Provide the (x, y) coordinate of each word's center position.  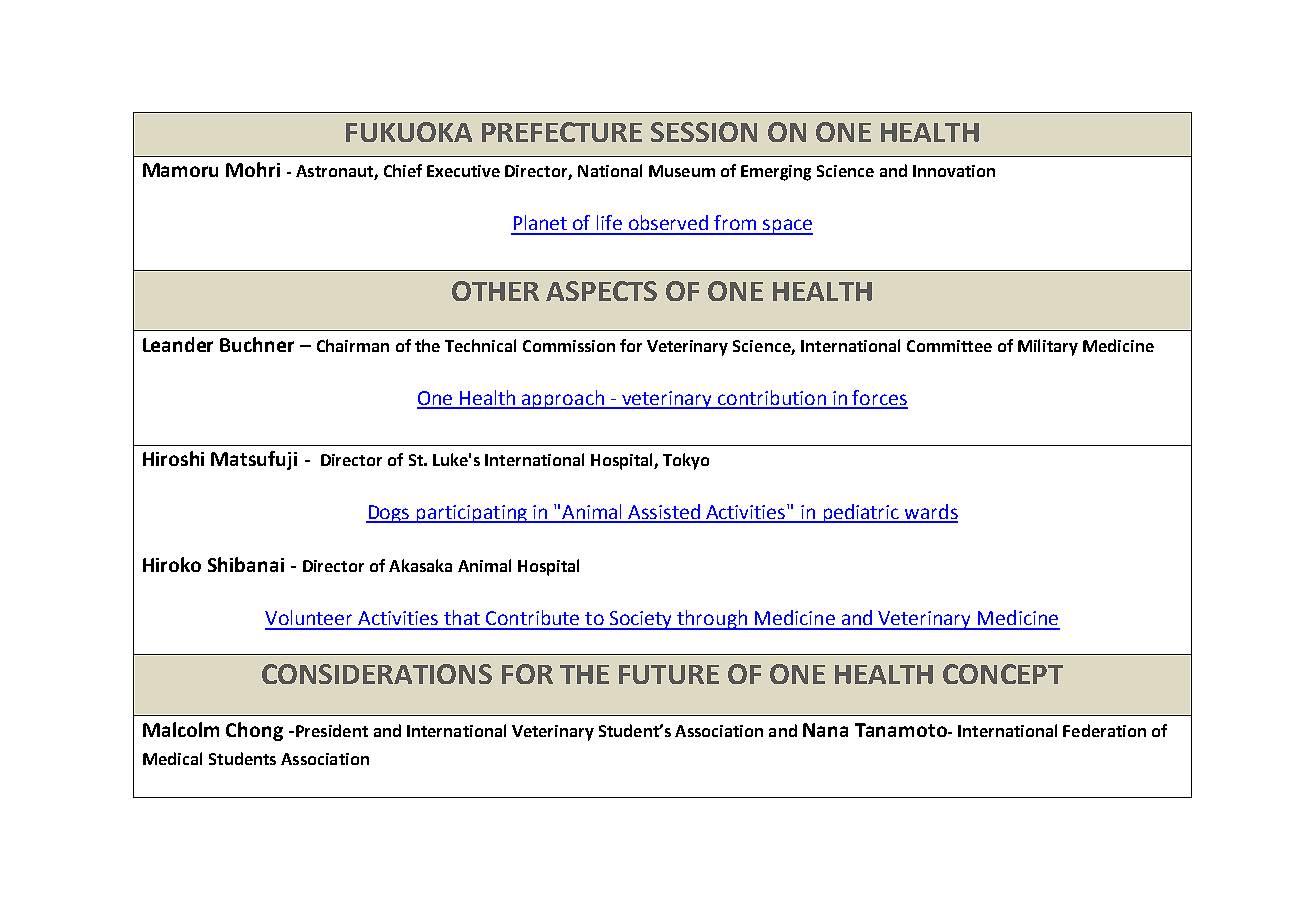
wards (930, 513)
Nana (825, 730)
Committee (949, 346)
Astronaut (335, 172)
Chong (254, 731)
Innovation (954, 171)
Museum (682, 171)
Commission (569, 346)
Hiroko (172, 564)
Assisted (664, 513)
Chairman (353, 345)
